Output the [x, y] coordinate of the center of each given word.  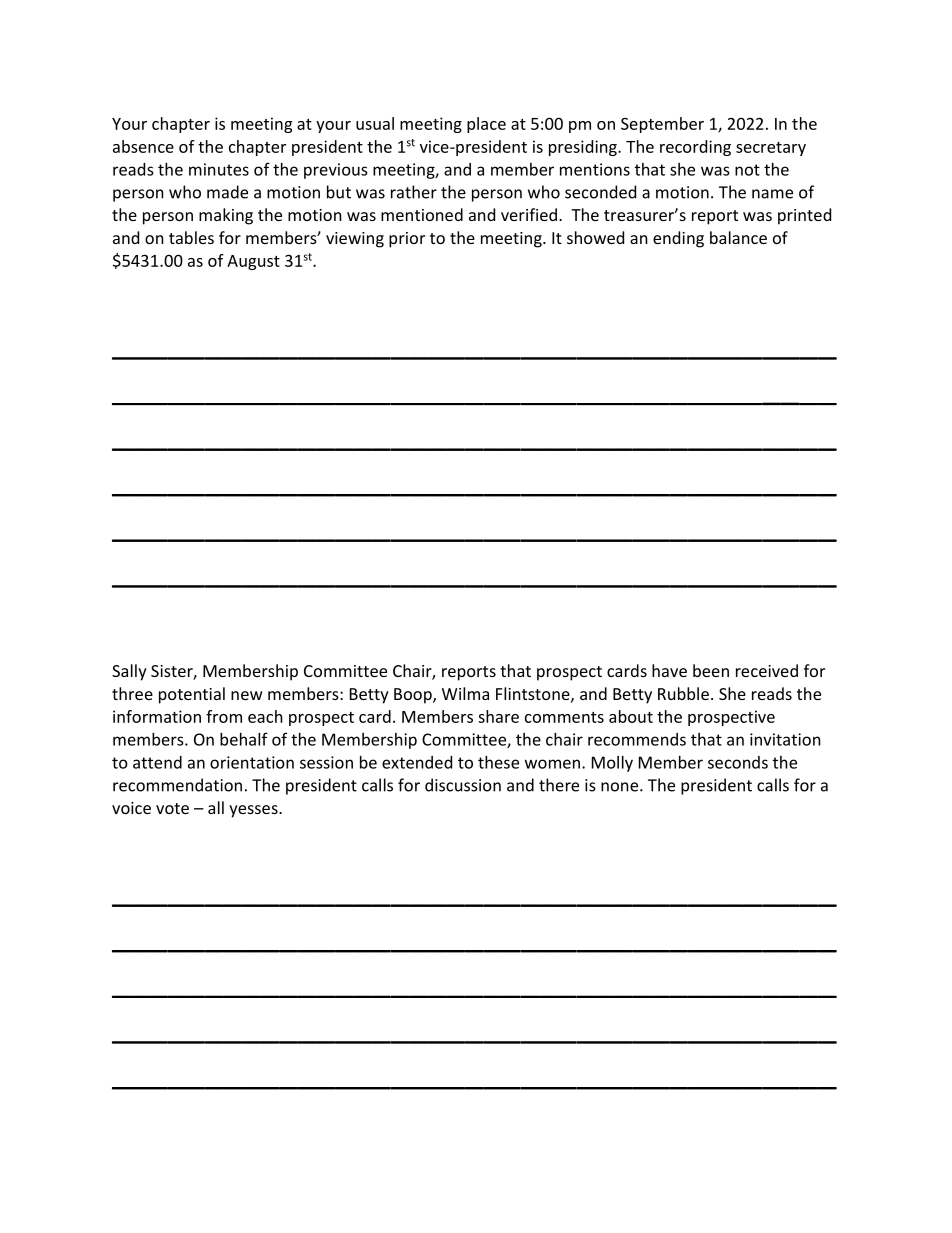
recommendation [177, 785]
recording [695, 148]
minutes [219, 169]
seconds [738, 762]
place [486, 125]
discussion [463, 785]
